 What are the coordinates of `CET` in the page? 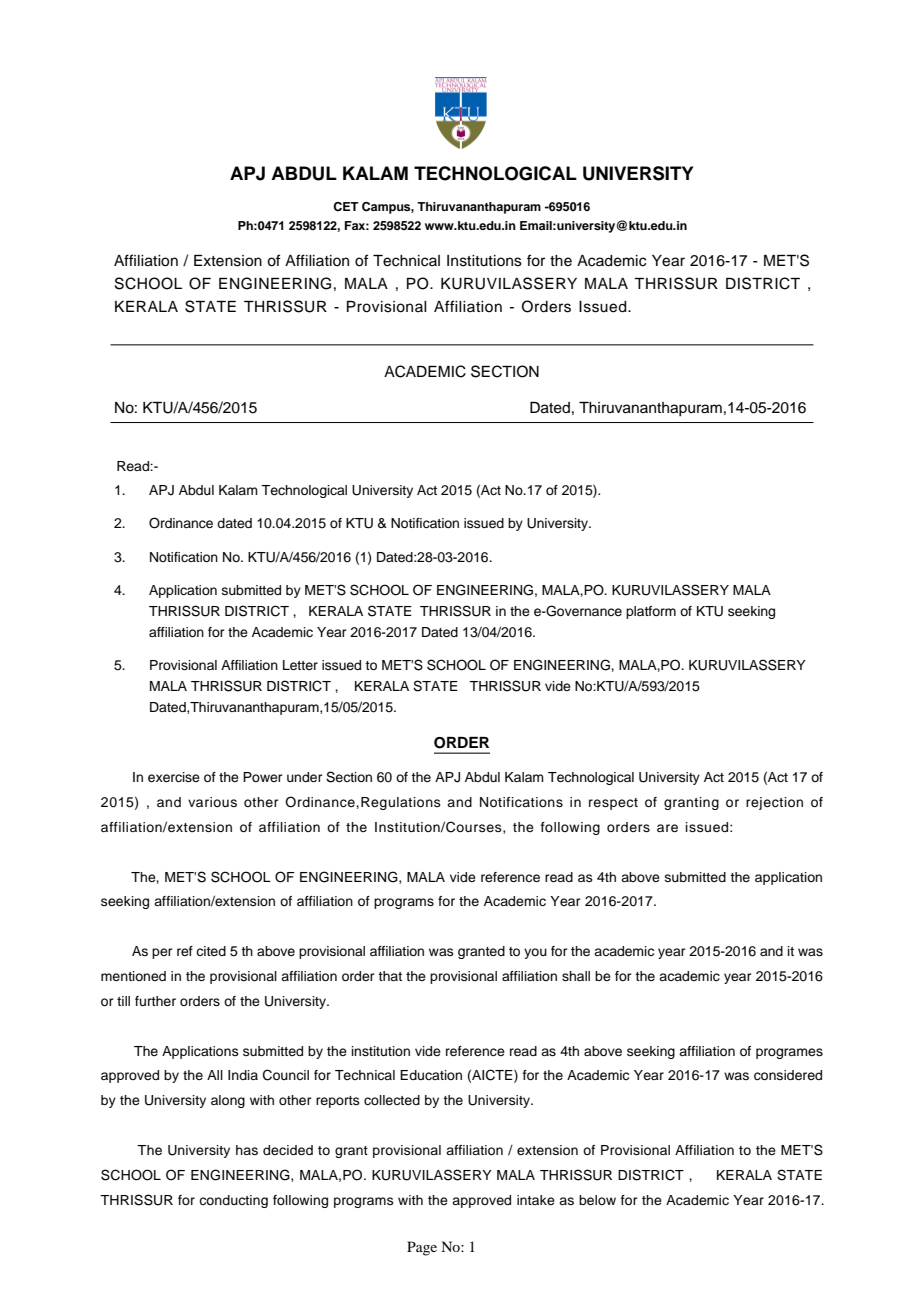 It's located at (345, 207).
